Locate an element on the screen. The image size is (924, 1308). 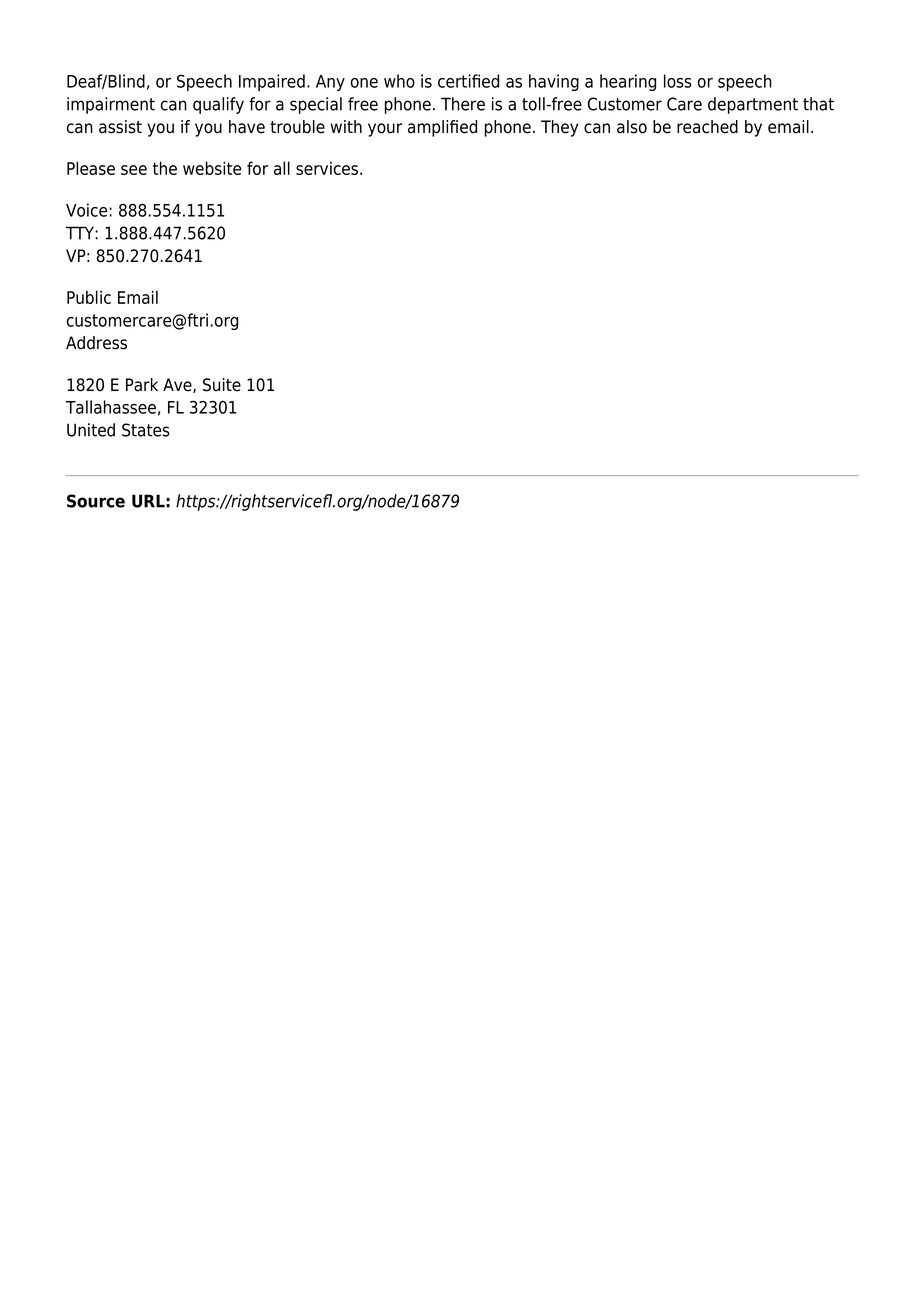
website is located at coordinates (212, 168).
